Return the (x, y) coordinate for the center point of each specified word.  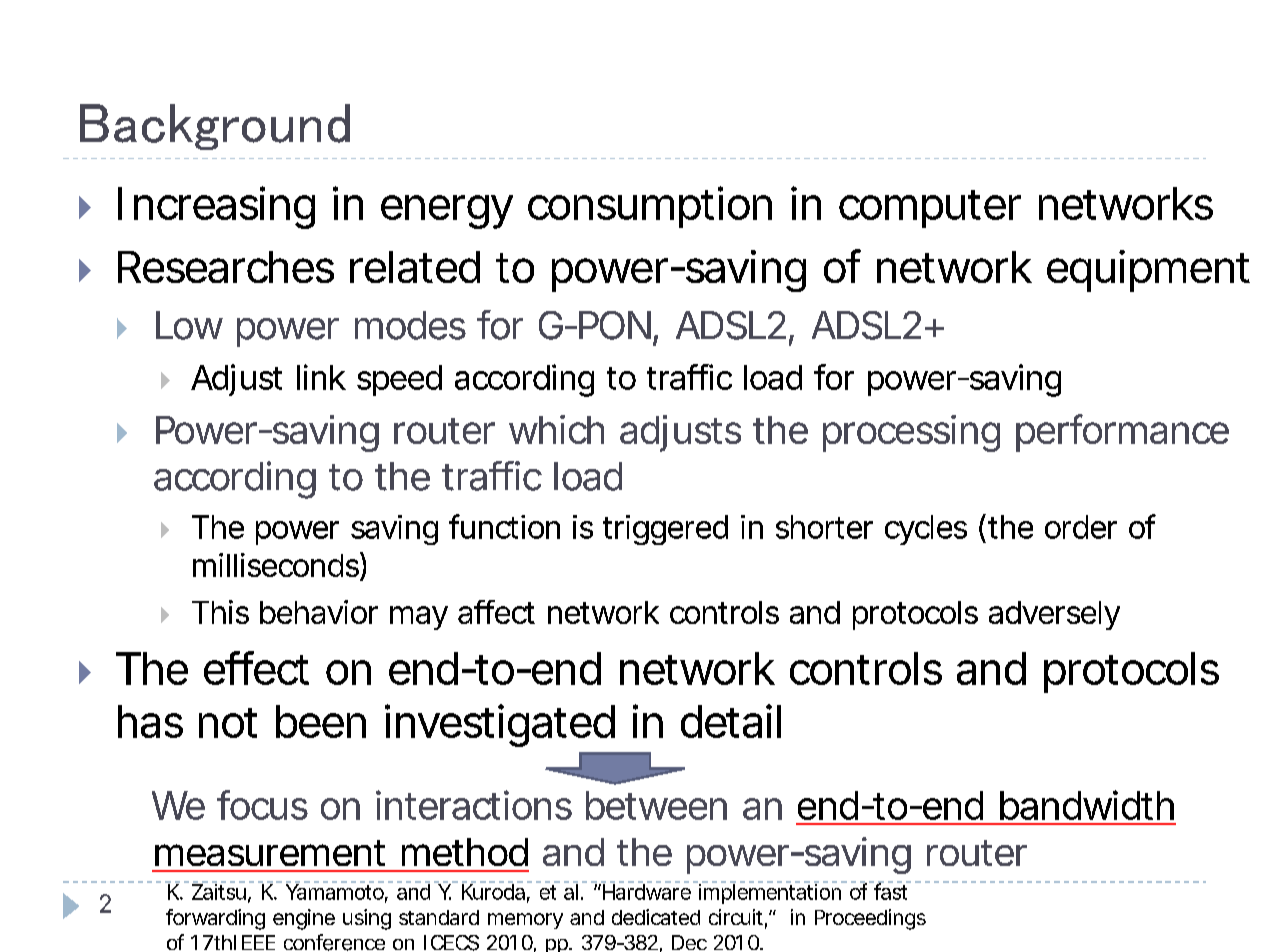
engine (304, 919)
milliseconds (276, 565)
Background (215, 127)
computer (930, 209)
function (504, 526)
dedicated (656, 917)
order (1081, 527)
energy (446, 212)
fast (891, 891)
